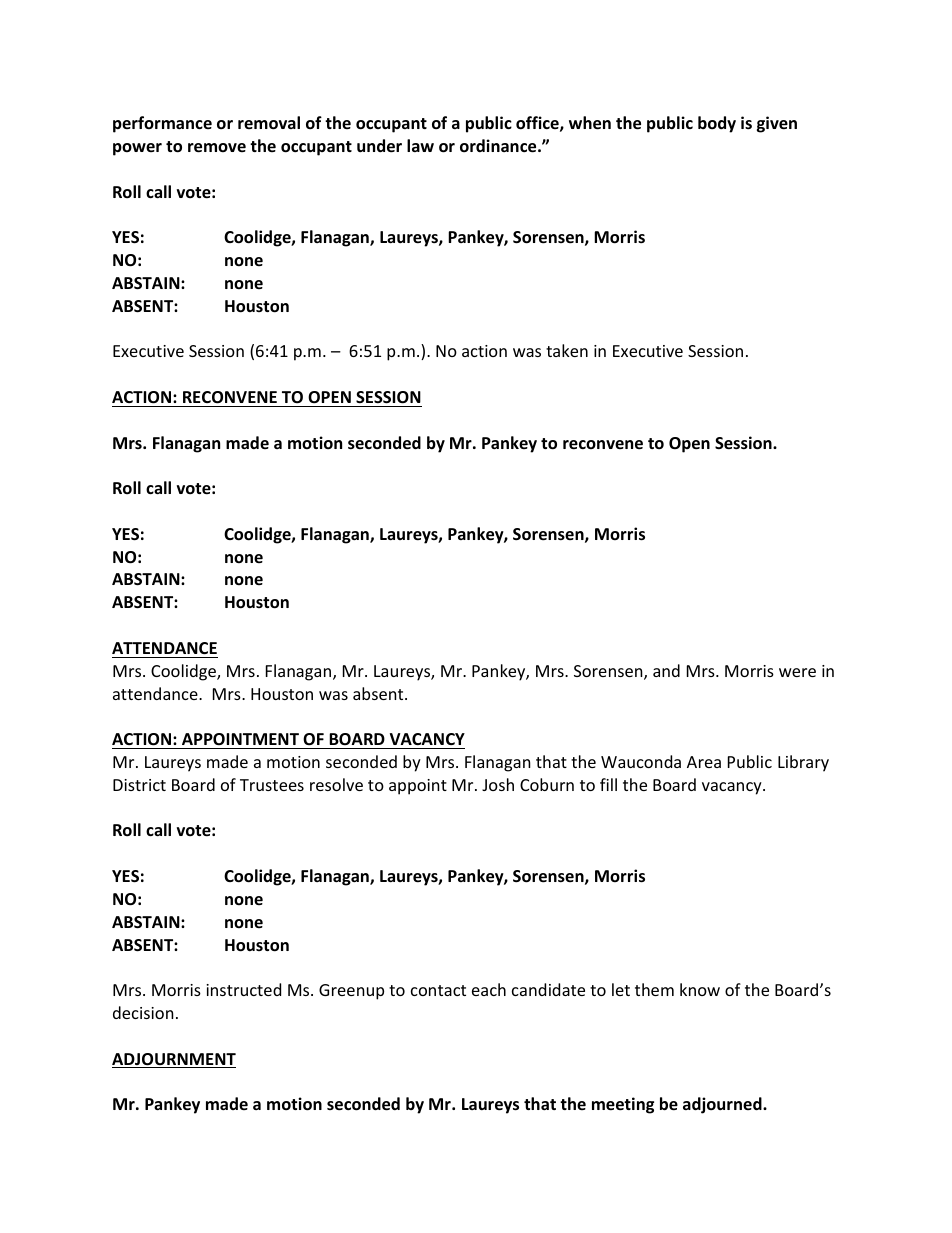 The image size is (952, 1233). Describe the element at coordinates (797, 672) in the document. I see `were` at that location.
